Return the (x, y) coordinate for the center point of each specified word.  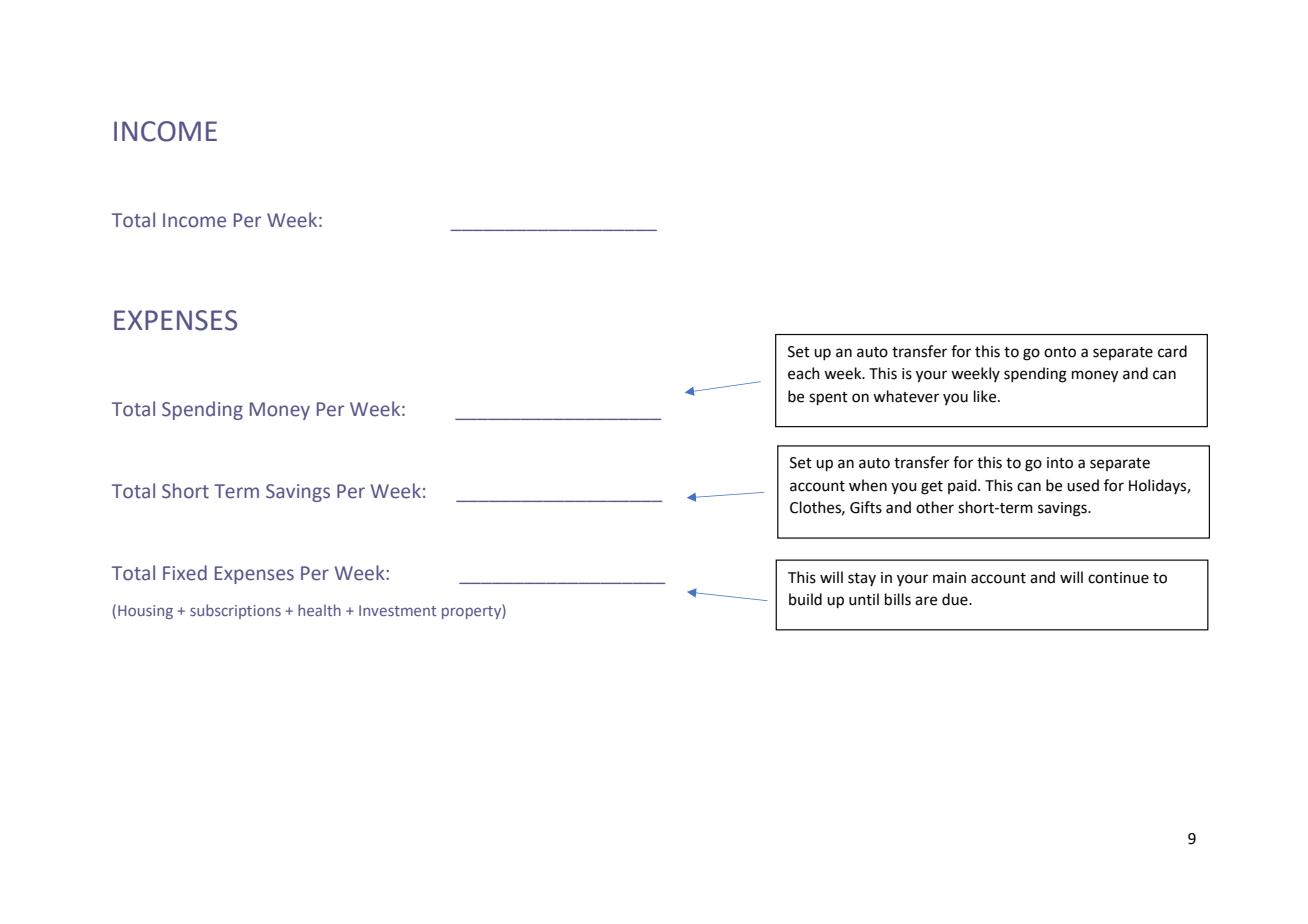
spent (828, 398)
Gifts (866, 507)
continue (1118, 578)
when (868, 485)
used (1083, 485)
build (805, 599)
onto (1060, 352)
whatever (906, 396)
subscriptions (235, 611)
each (804, 373)
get (932, 488)
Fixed (185, 573)
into (1060, 463)
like (986, 396)
